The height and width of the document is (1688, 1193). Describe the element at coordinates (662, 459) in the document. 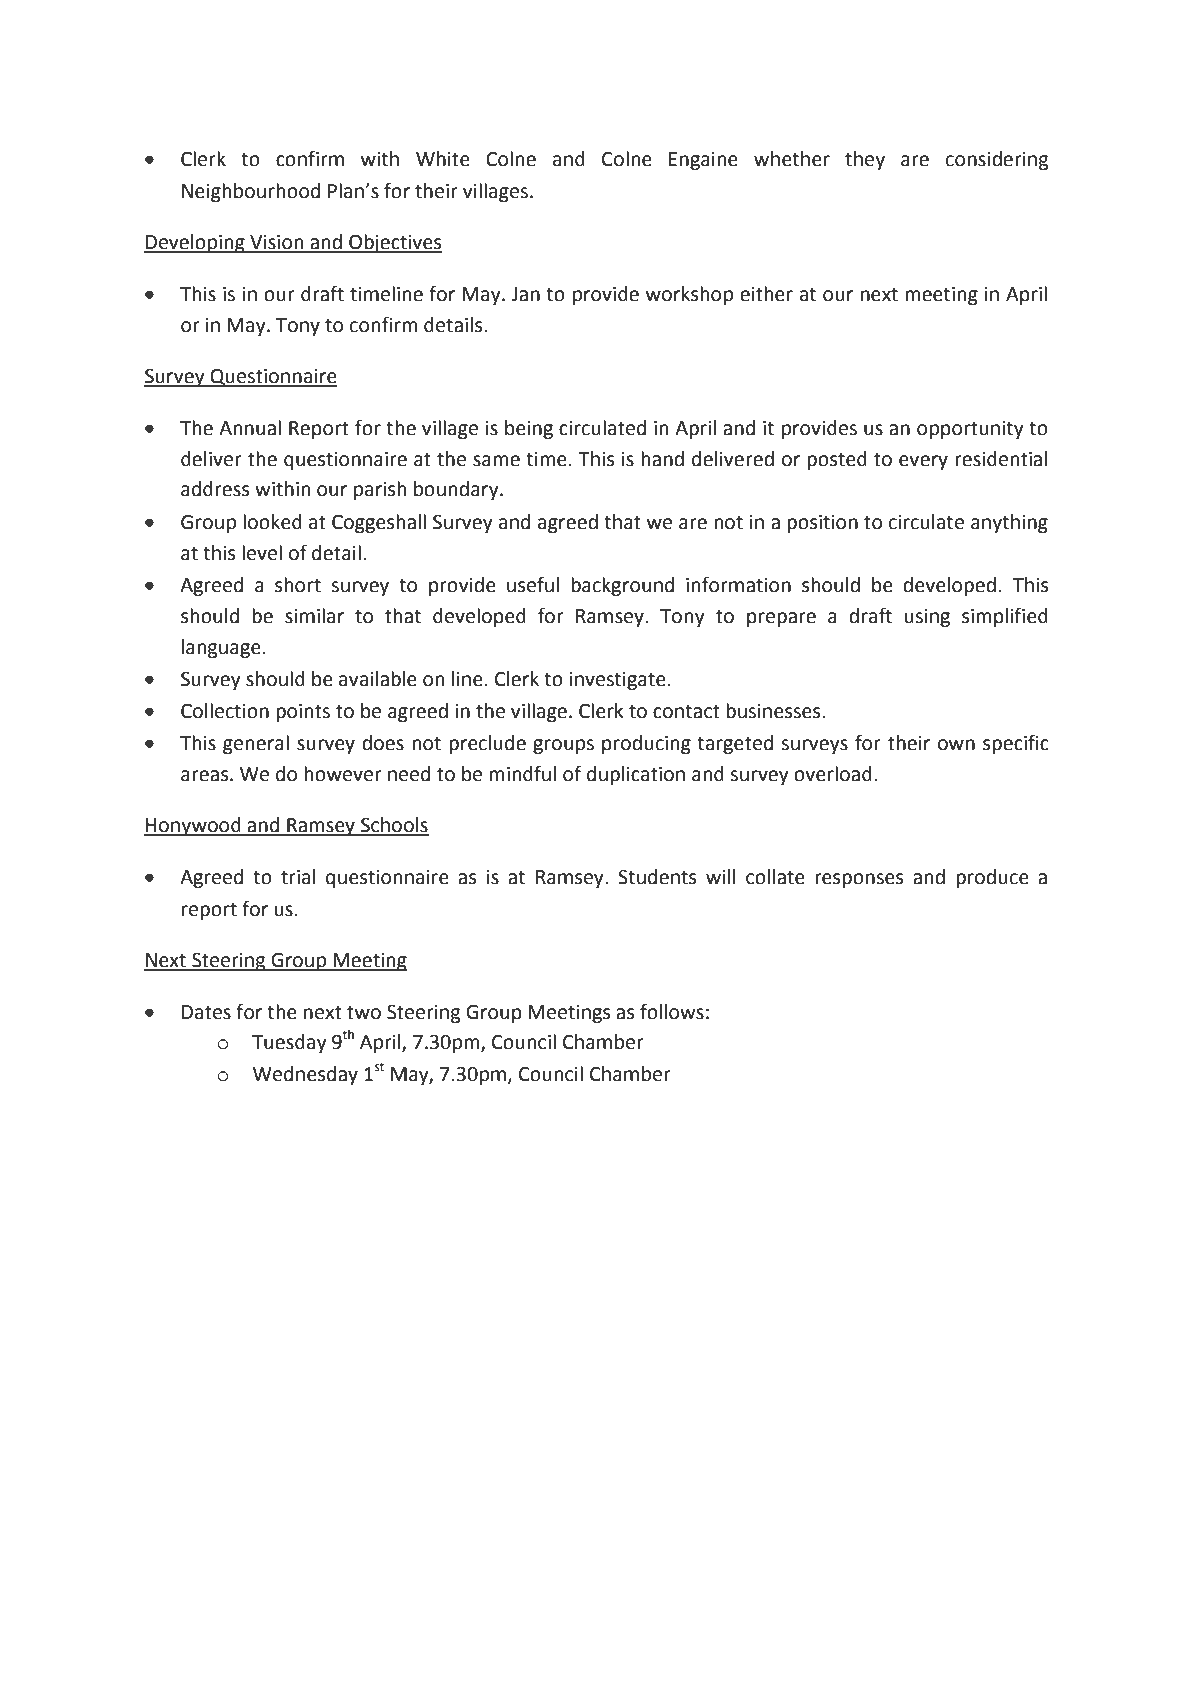

I see `hand` at that location.
